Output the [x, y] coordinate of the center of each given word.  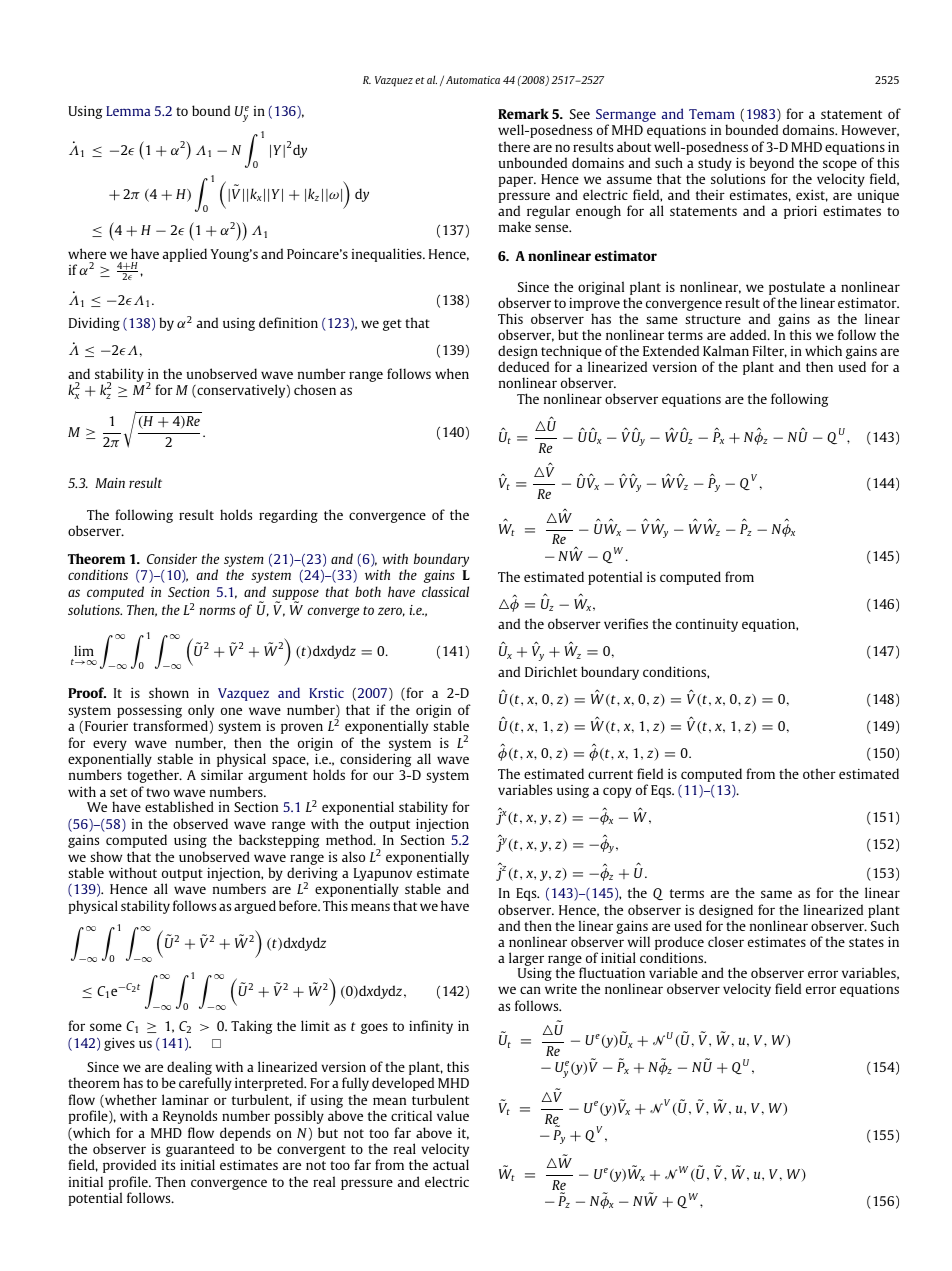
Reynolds [190, 1117]
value [453, 1115]
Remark [523, 113]
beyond [772, 164]
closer [726, 941]
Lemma [128, 111]
